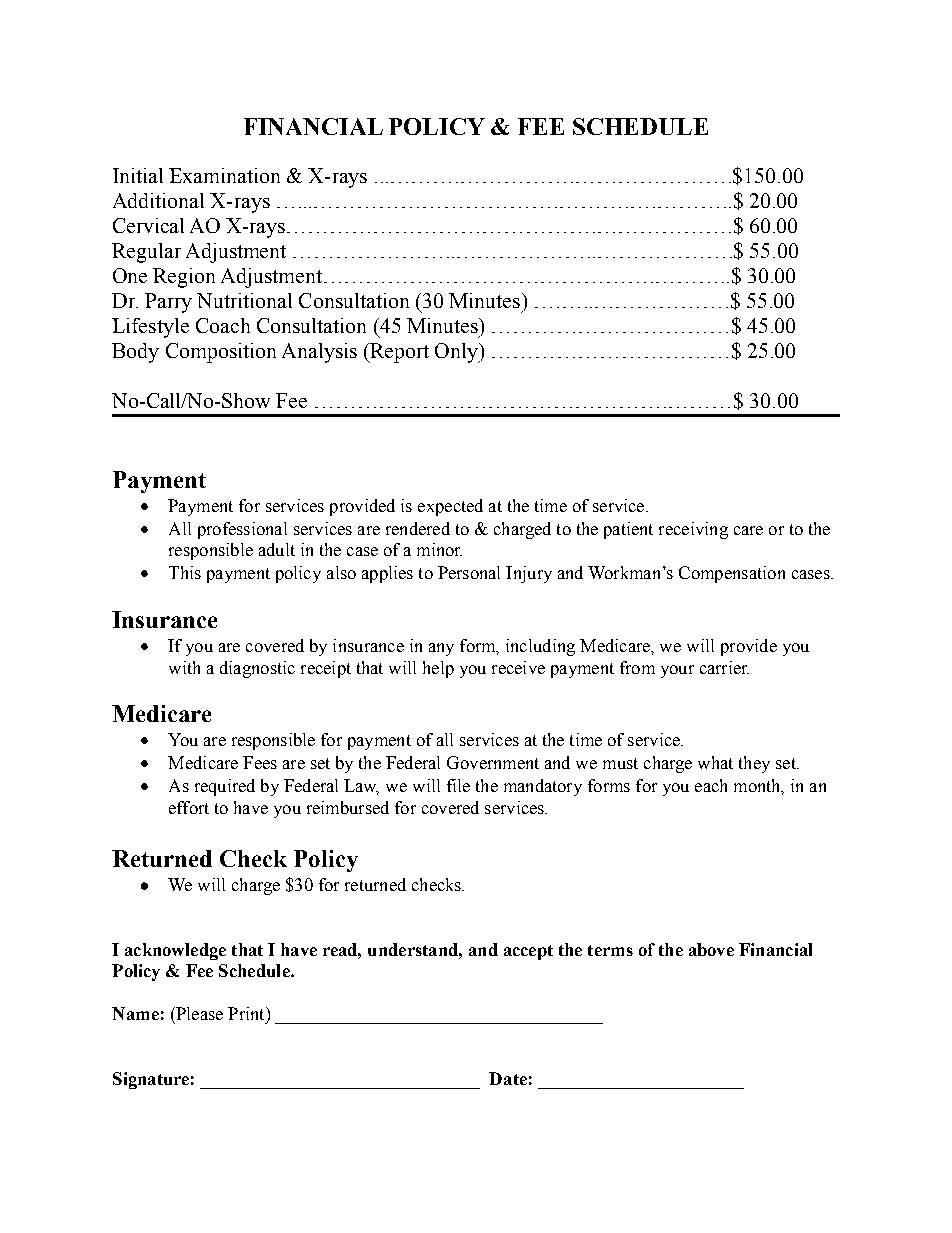 The height and width of the page is (1233, 952). What do you see at coordinates (184, 667) in the page?
I see `with` at bounding box center [184, 667].
